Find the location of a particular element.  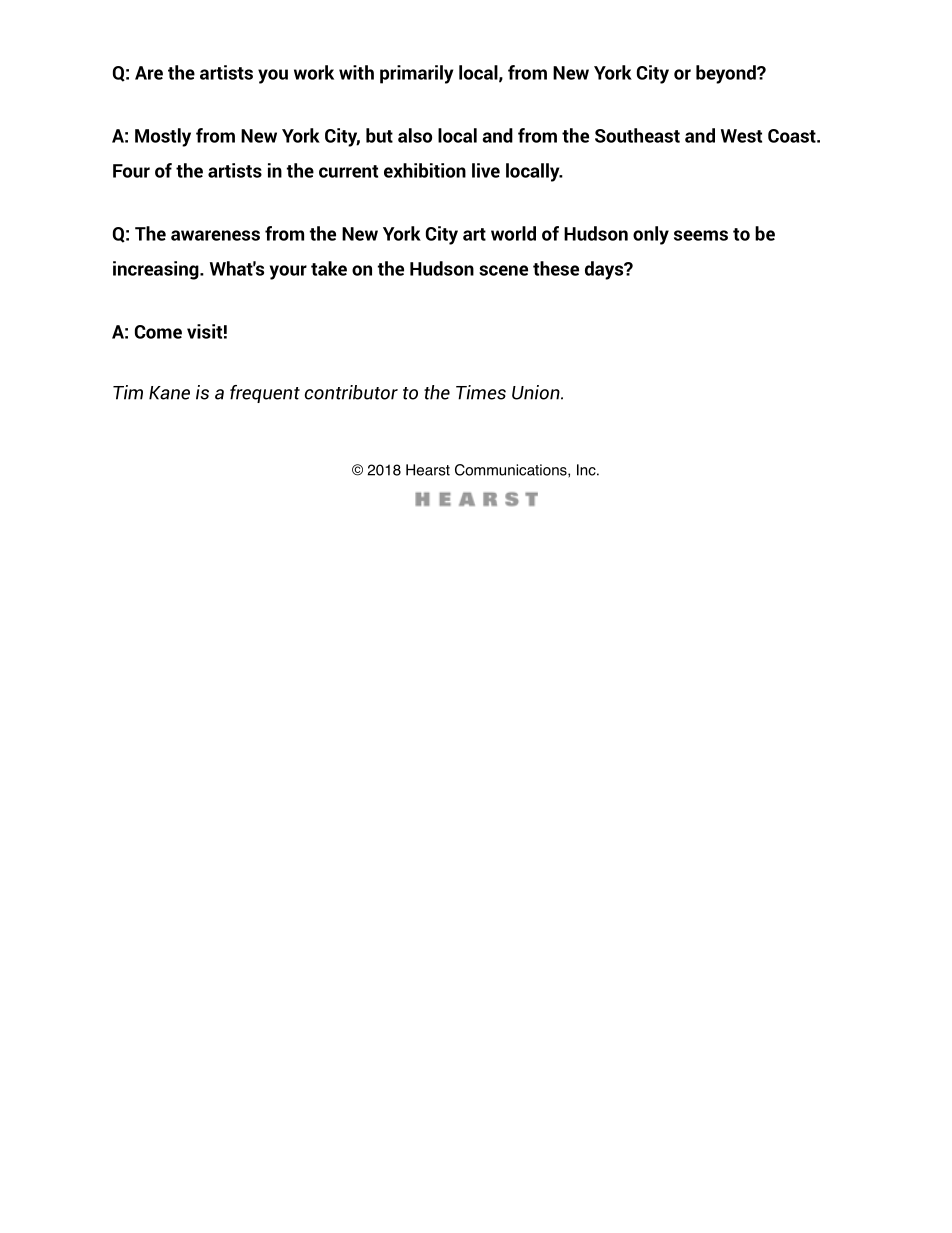

only is located at coordinates (651, 235).
